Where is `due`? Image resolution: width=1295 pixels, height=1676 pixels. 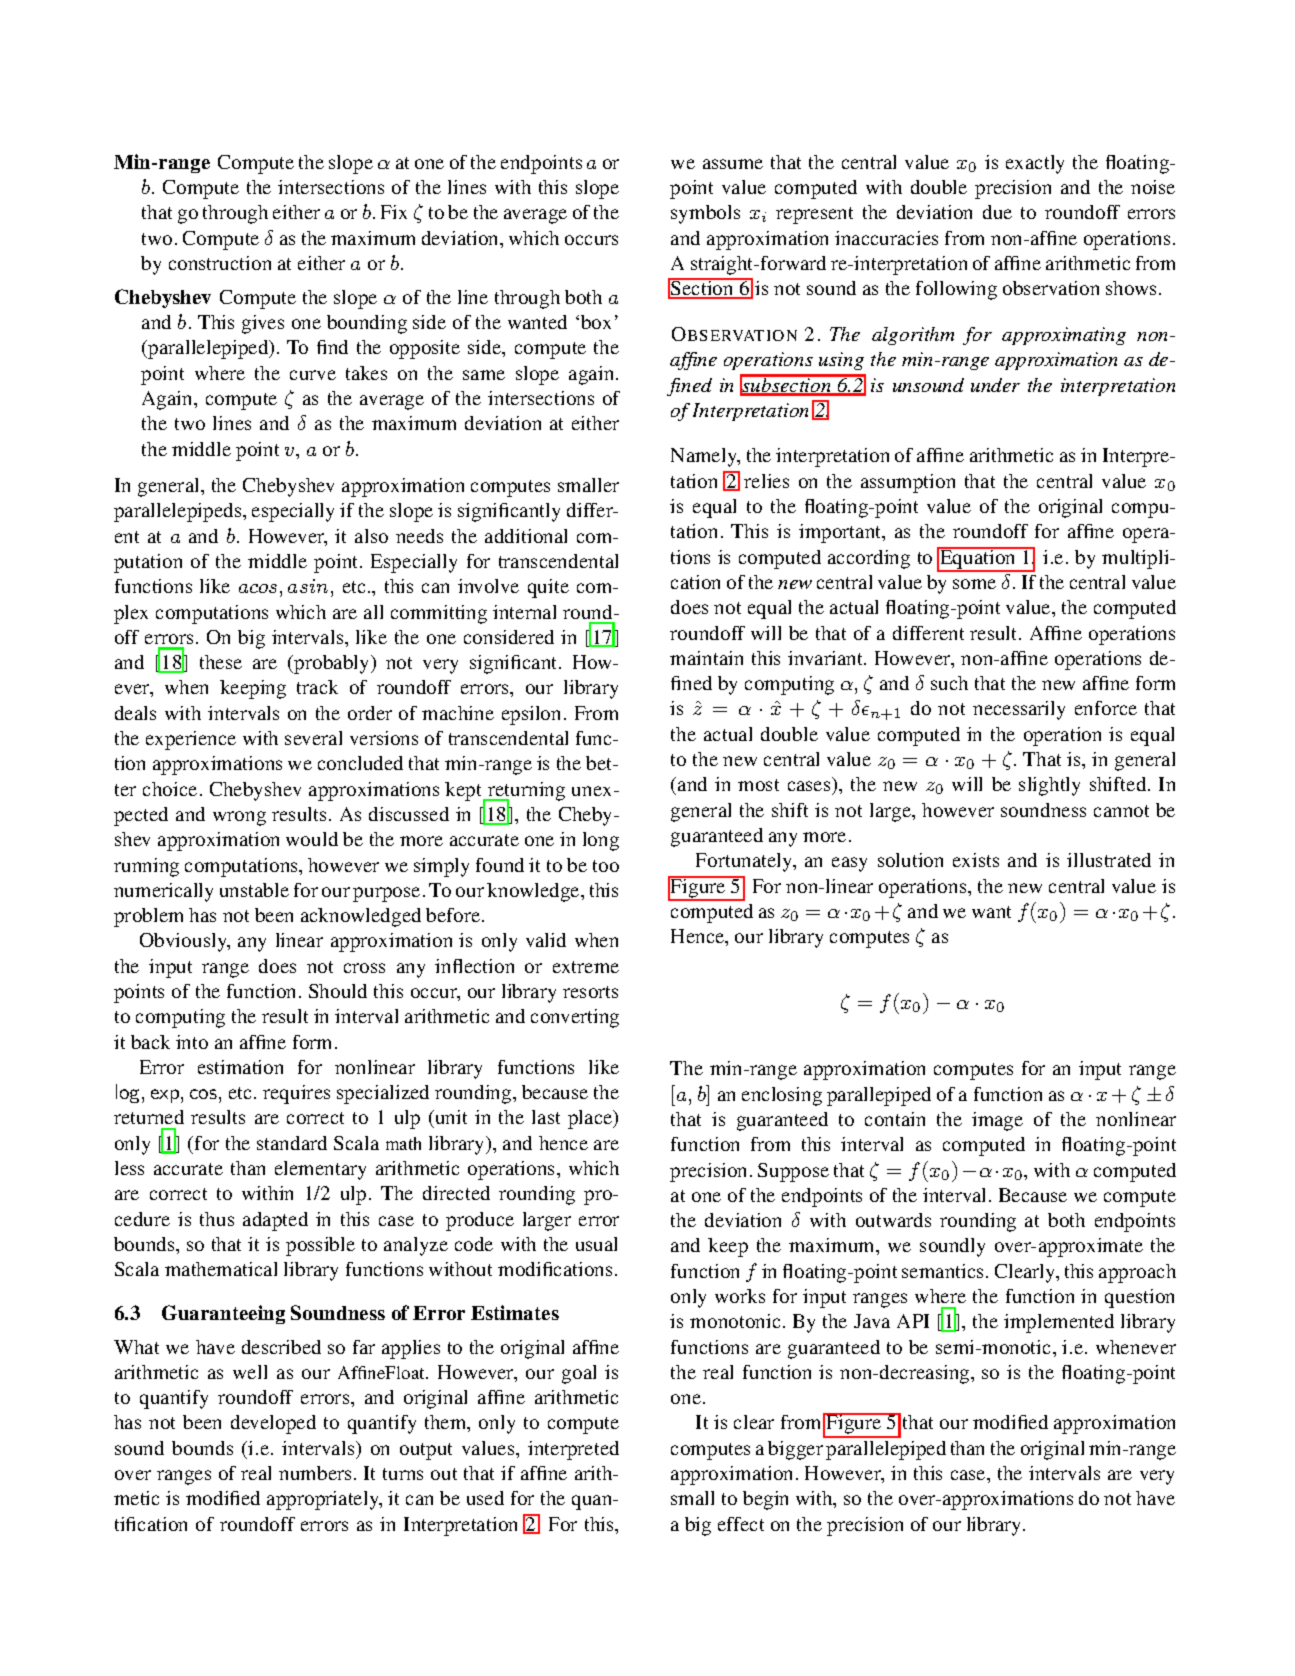
due is located at coordinates (997, 212).
